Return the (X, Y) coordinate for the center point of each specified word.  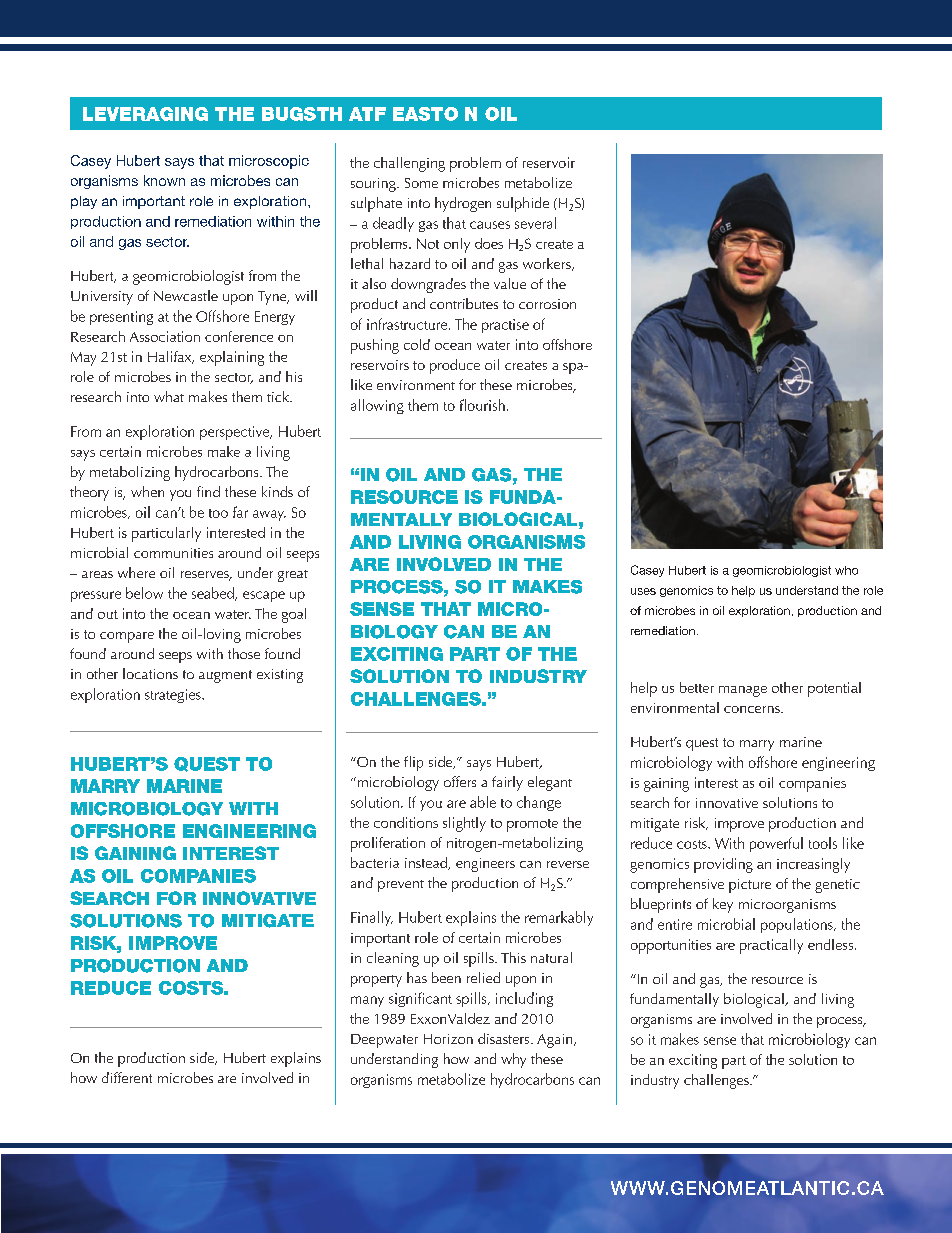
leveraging (145, 114)
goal (294, 615)
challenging (409, 164)
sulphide (523, 204)
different (127, 1077)
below (144, 593)
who (846, 570)
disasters (505, 1038)
